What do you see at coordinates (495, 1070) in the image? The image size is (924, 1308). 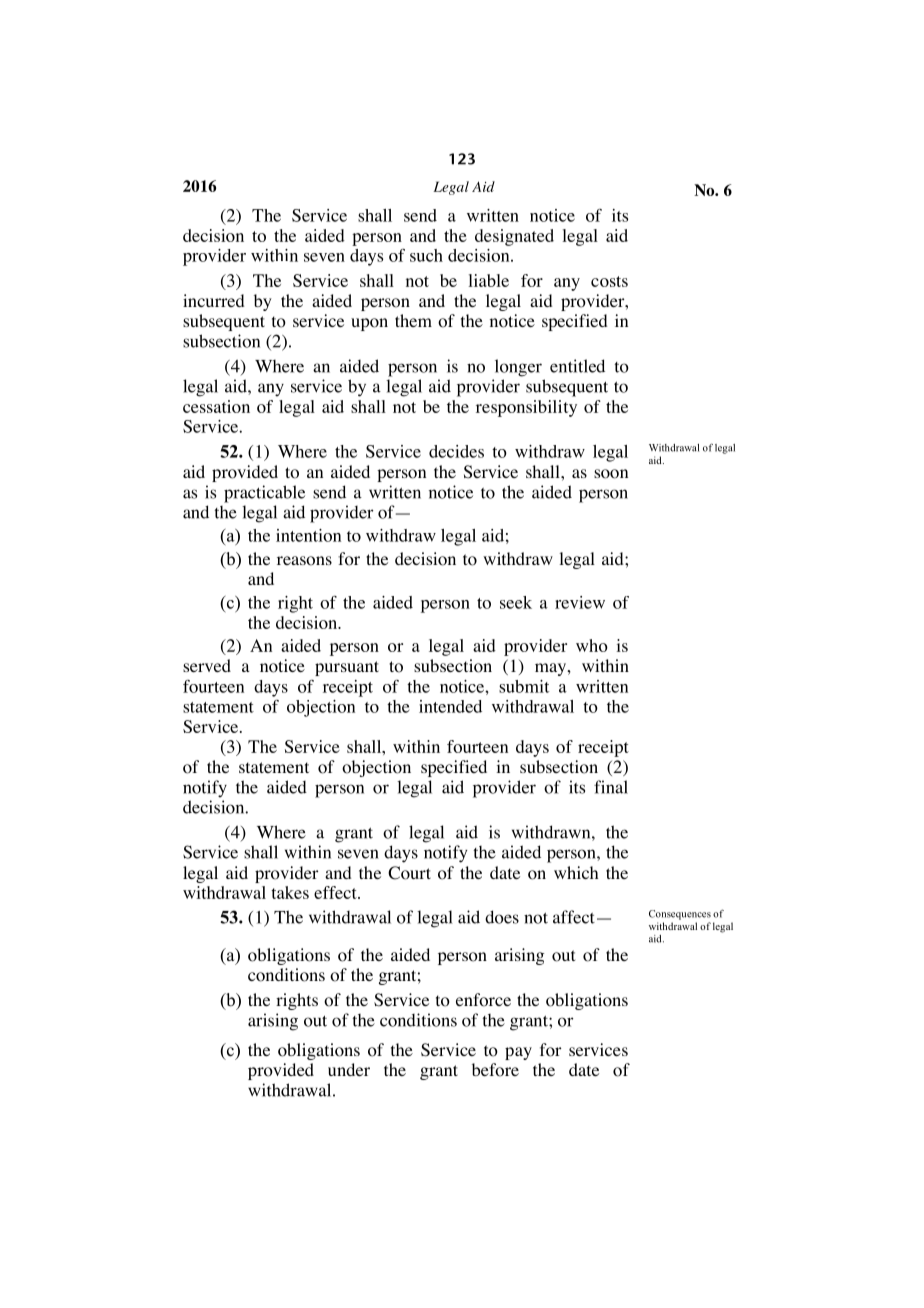 I see `before` at bounding box center [495, 1070].
